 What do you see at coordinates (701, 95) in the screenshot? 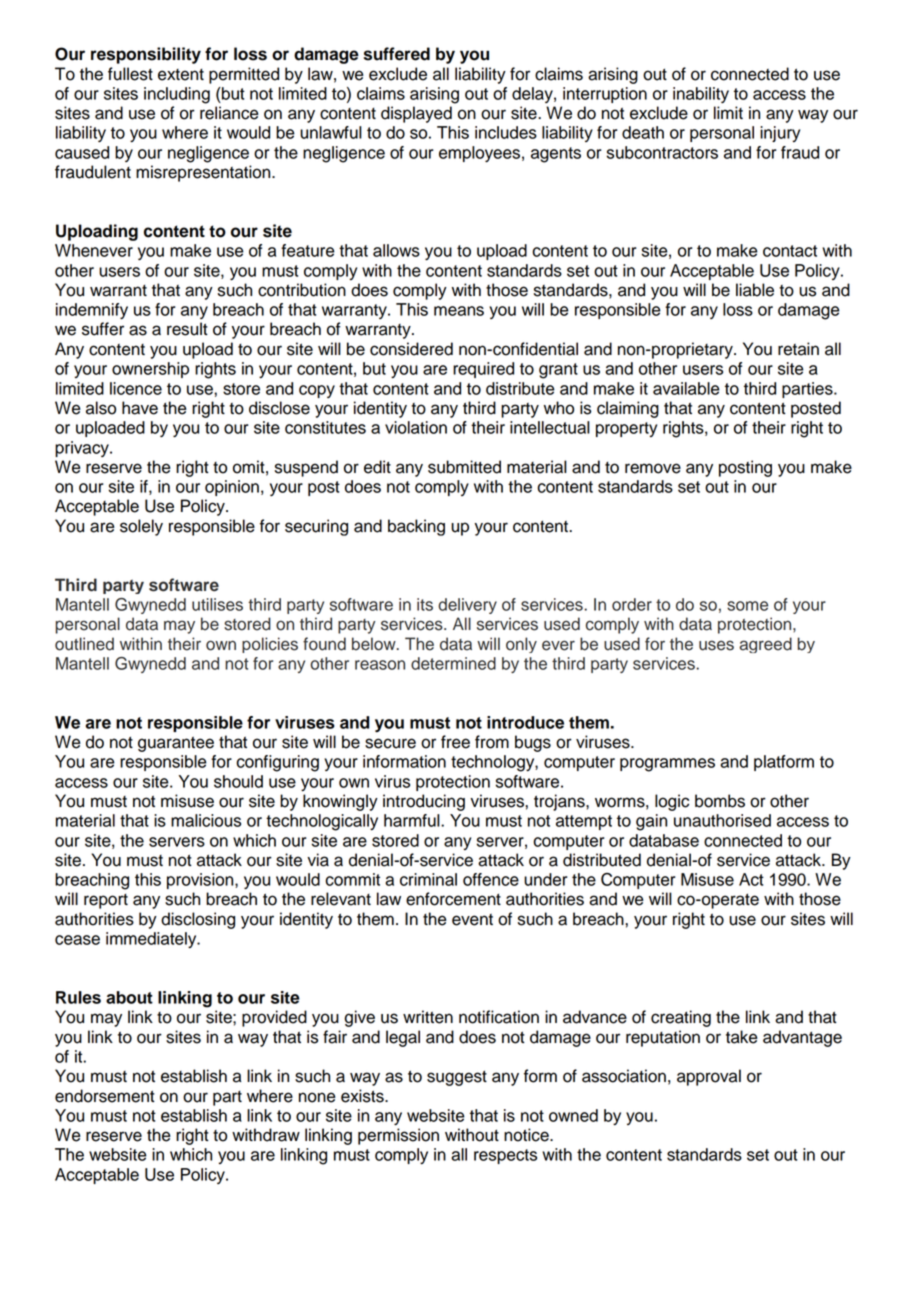
I see `inability` at bounding box center [701, 95].
